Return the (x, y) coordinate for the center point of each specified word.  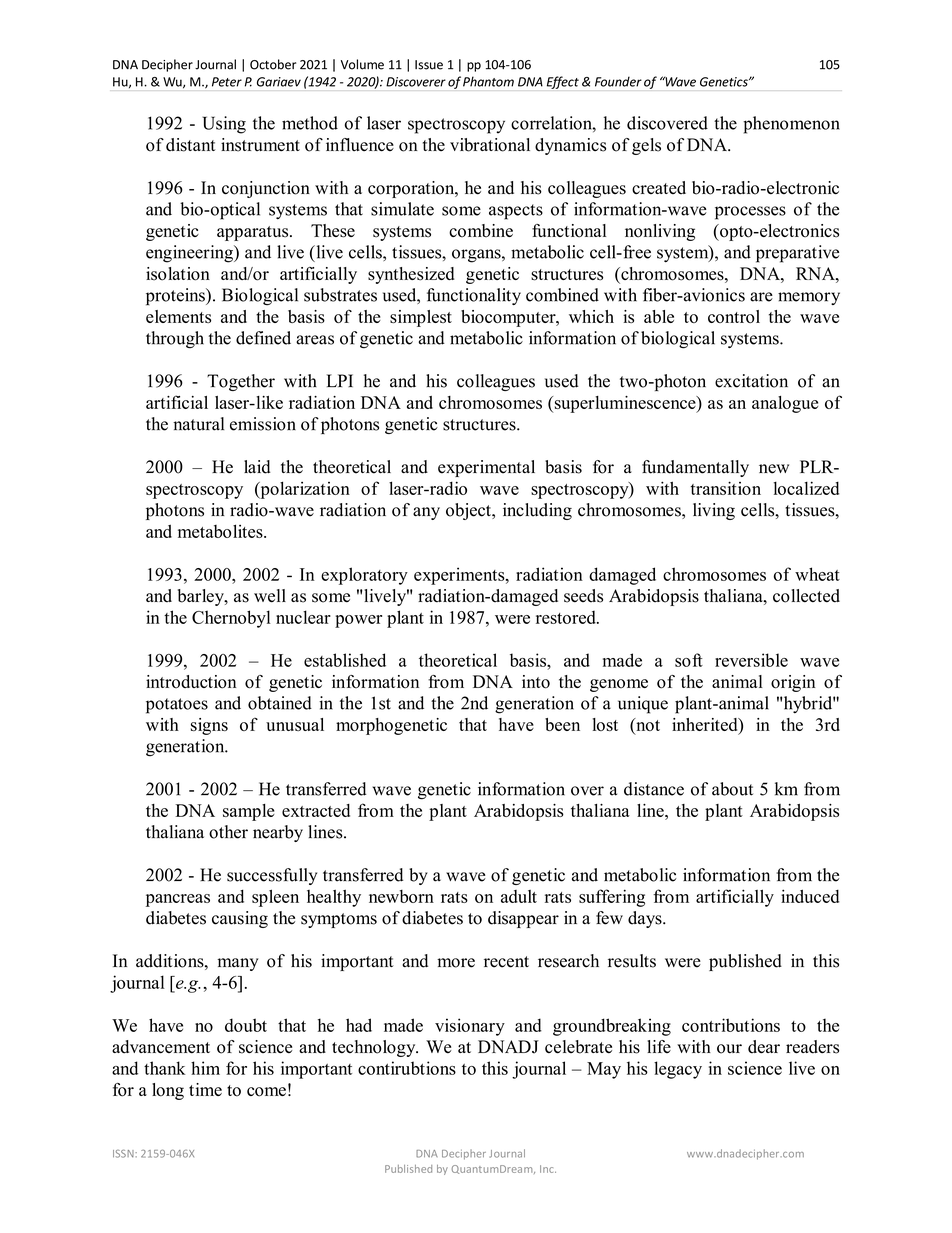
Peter (227, 82)
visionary (470, 1027)
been (562, 724)
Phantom (488, 81)
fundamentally (695, 468)
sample (249, 812)
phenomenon (791, 125)
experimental (486, 468)
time (205, 1089)
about (732, 789)
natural (198, 424)
